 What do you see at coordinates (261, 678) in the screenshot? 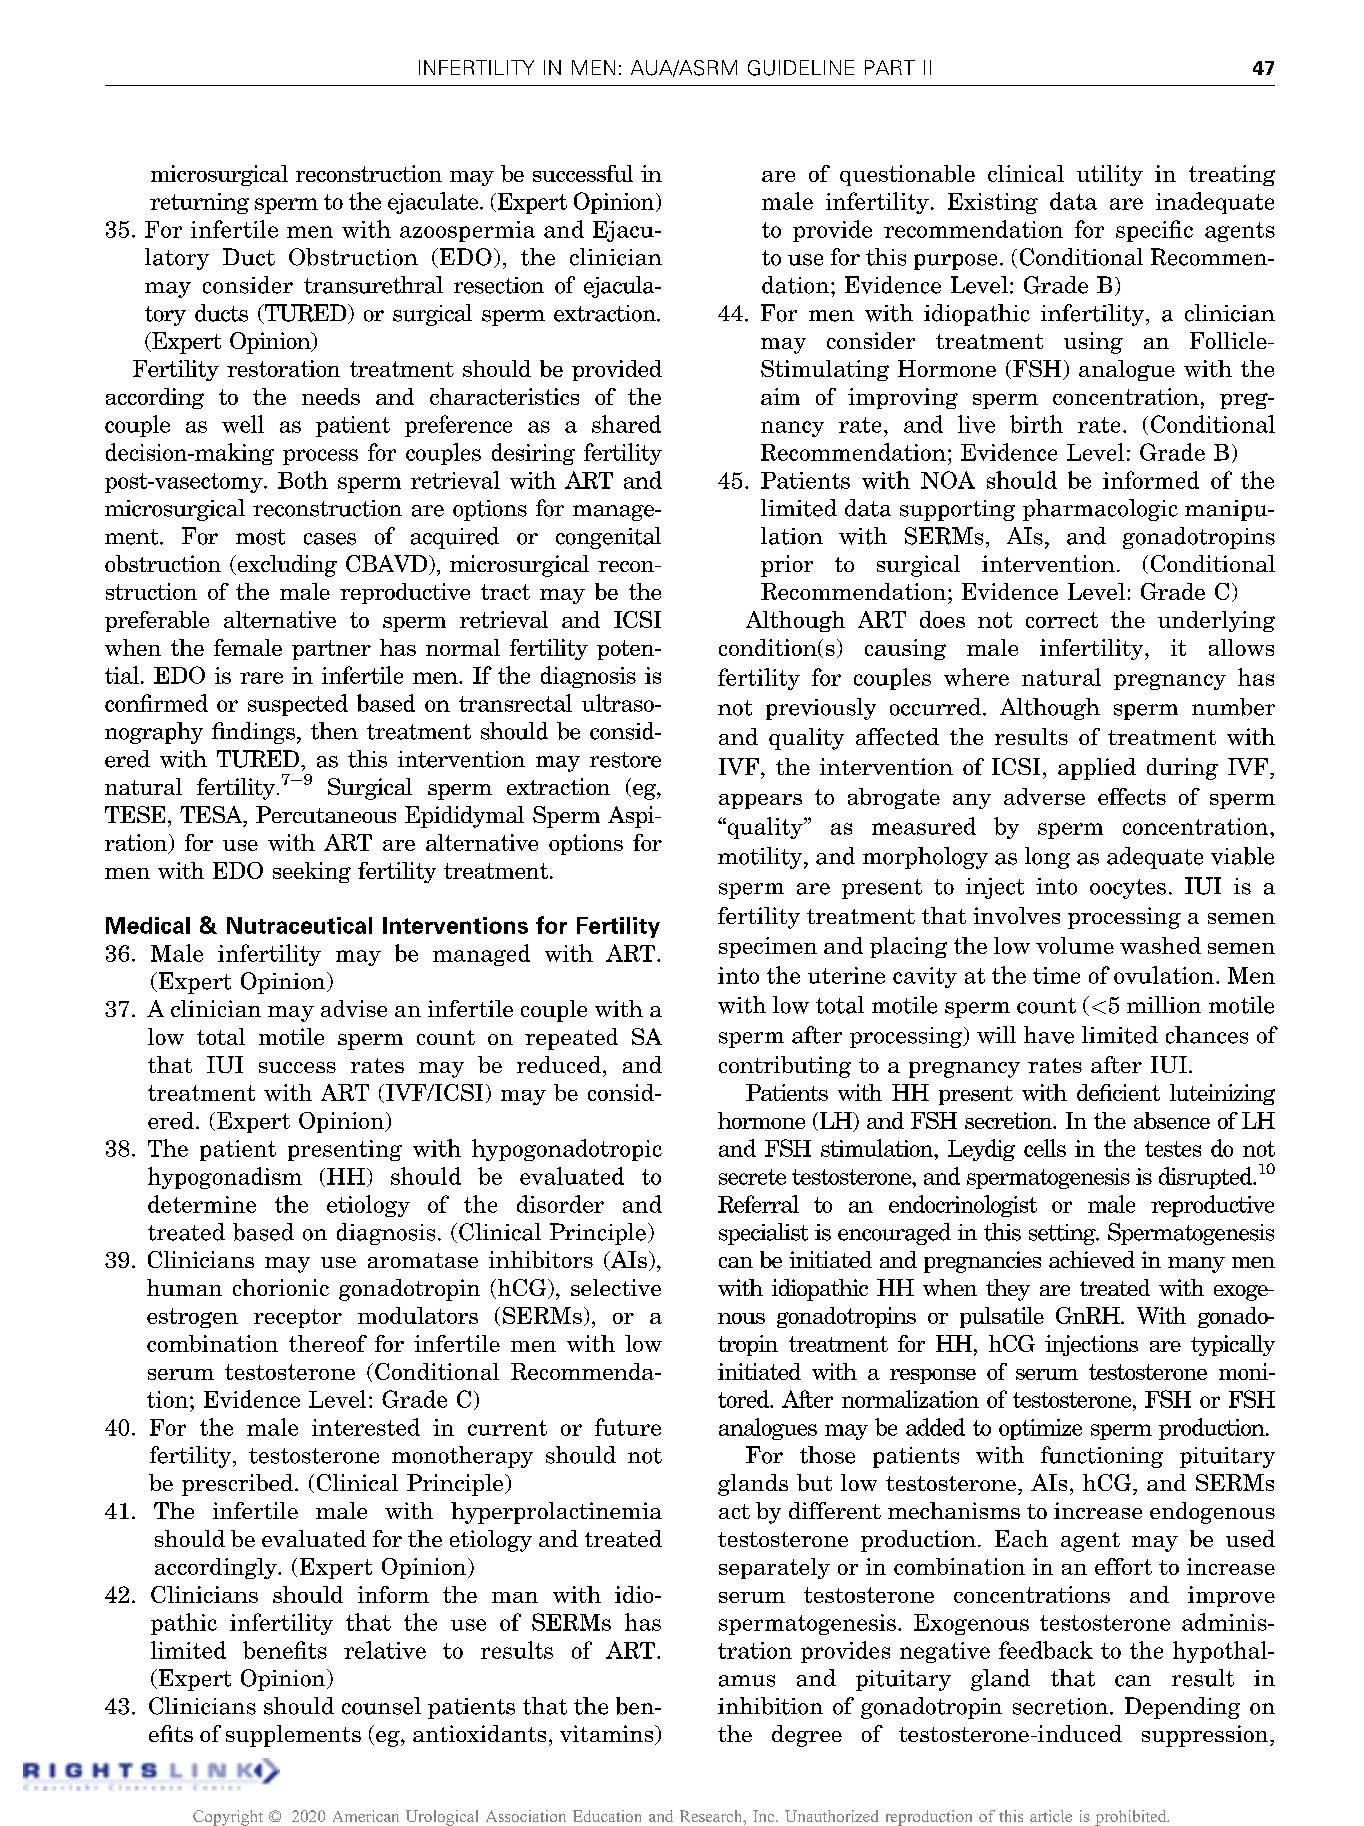
I see `rare` at bounding box center [261, 678].
